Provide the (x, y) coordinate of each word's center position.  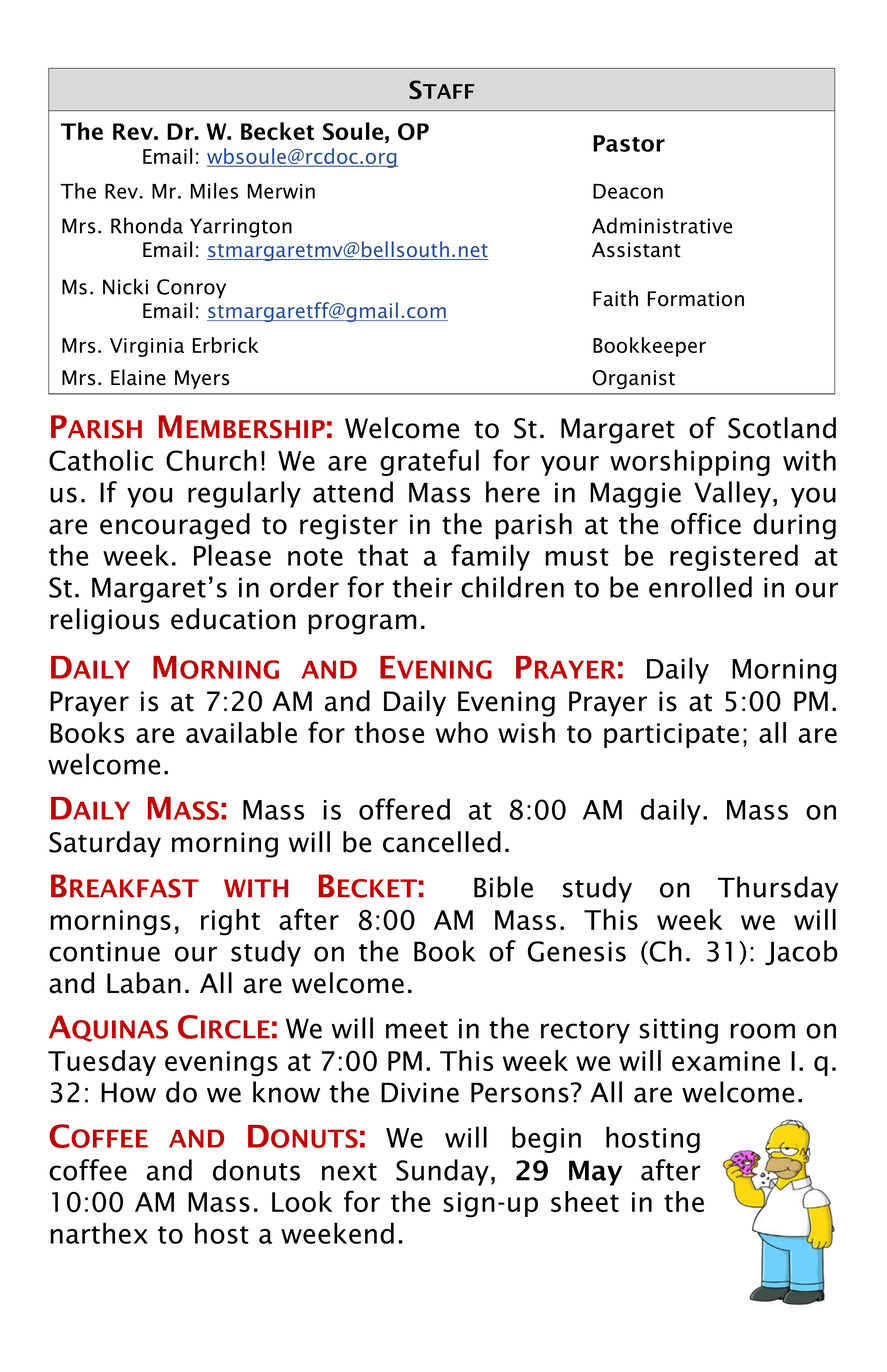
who (462, 732)
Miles (214, 191)
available (241, 732)
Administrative (662, 225)
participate (671, 735)
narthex (99, 1233)
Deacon (628, 191)
